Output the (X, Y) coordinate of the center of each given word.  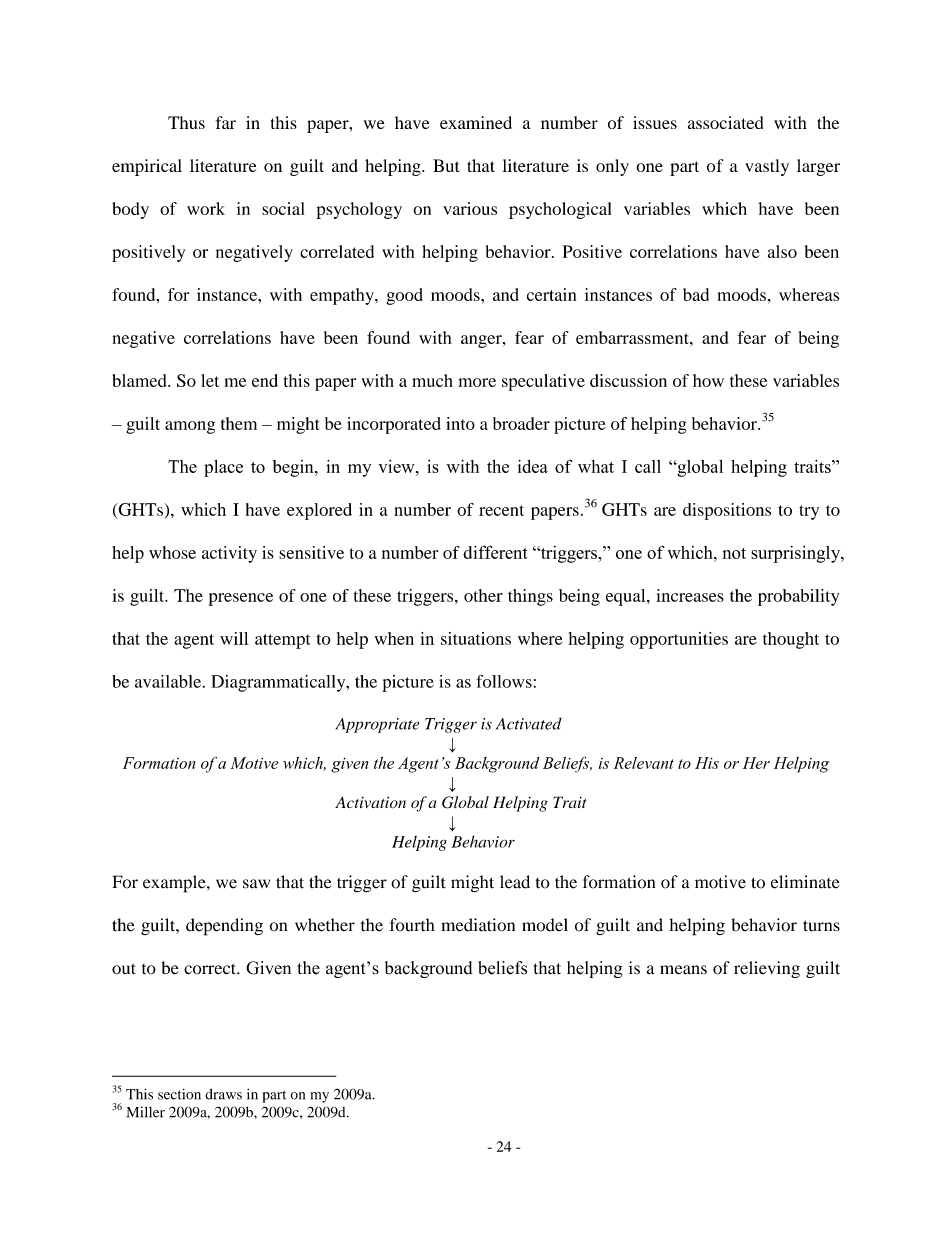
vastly (767, 167)
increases (690, 595)
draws (223, 1094)
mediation (478, 925)
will (234, 638)
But (446, 165)
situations (476, 638)
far (226, 122)
